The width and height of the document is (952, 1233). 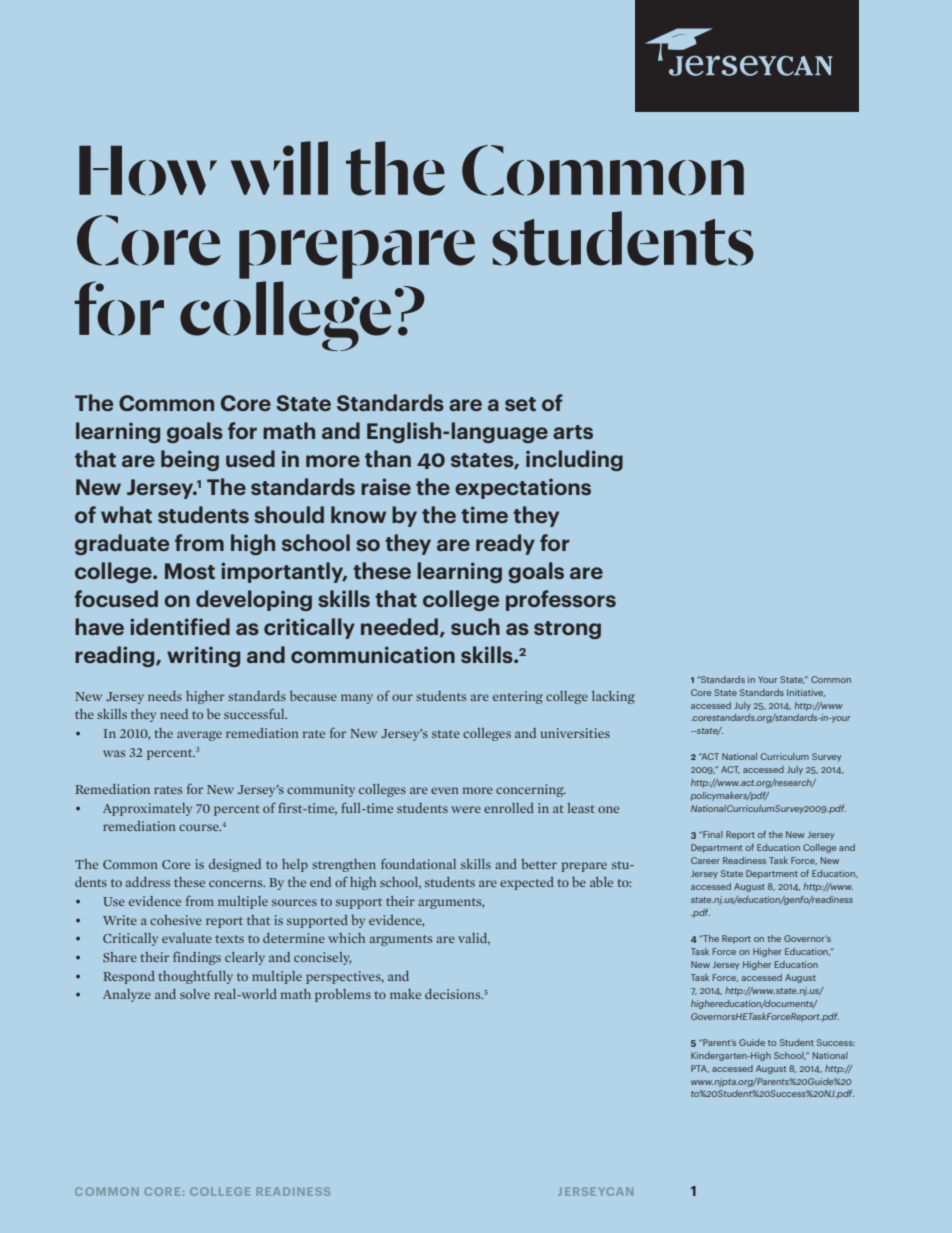 What do you see at coordinates (197, 958) in the document?
I see `findings` at bounding box center [197, 958].
